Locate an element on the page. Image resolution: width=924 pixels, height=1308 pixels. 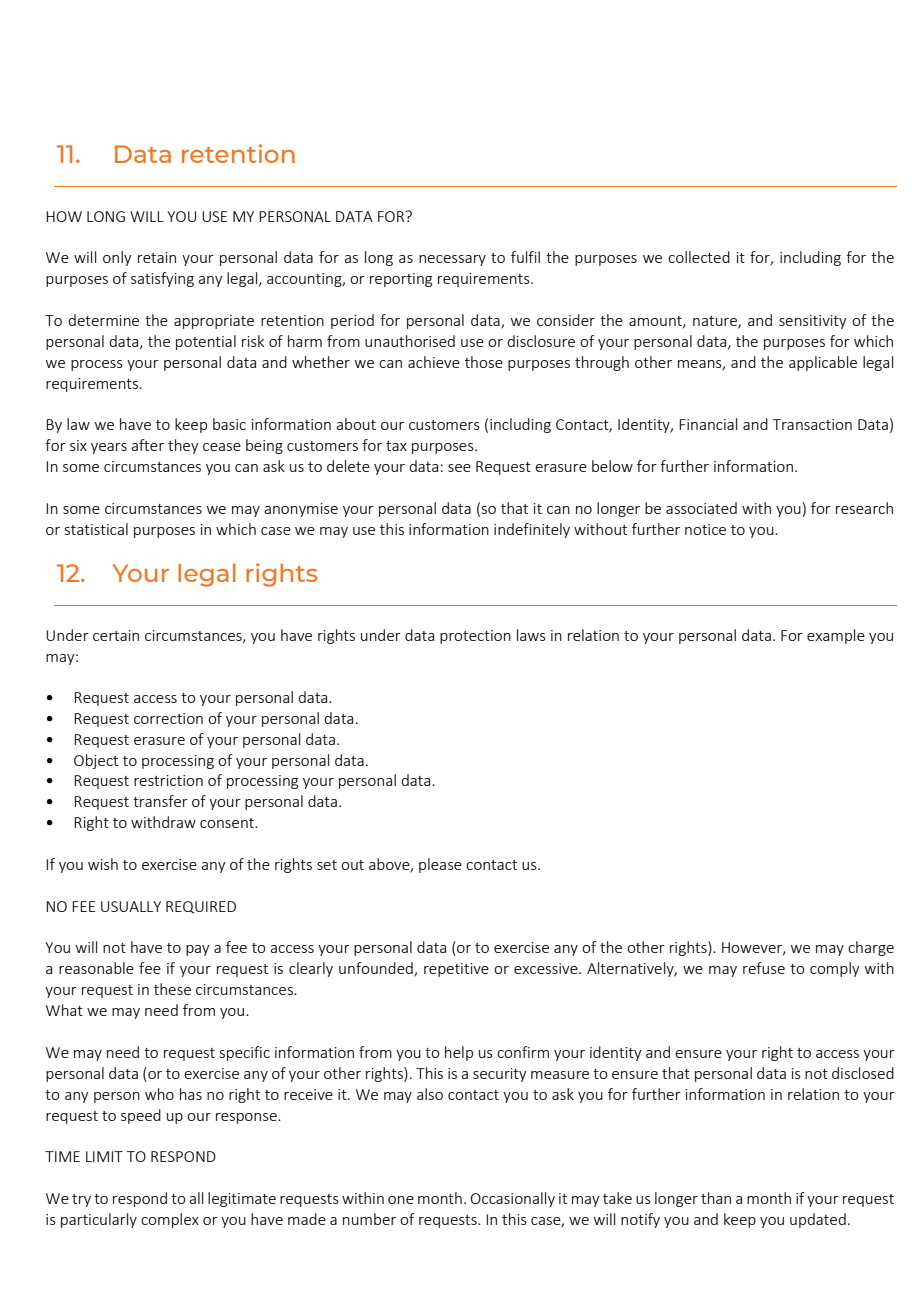
complex is located at coordinates (170, 1220).
